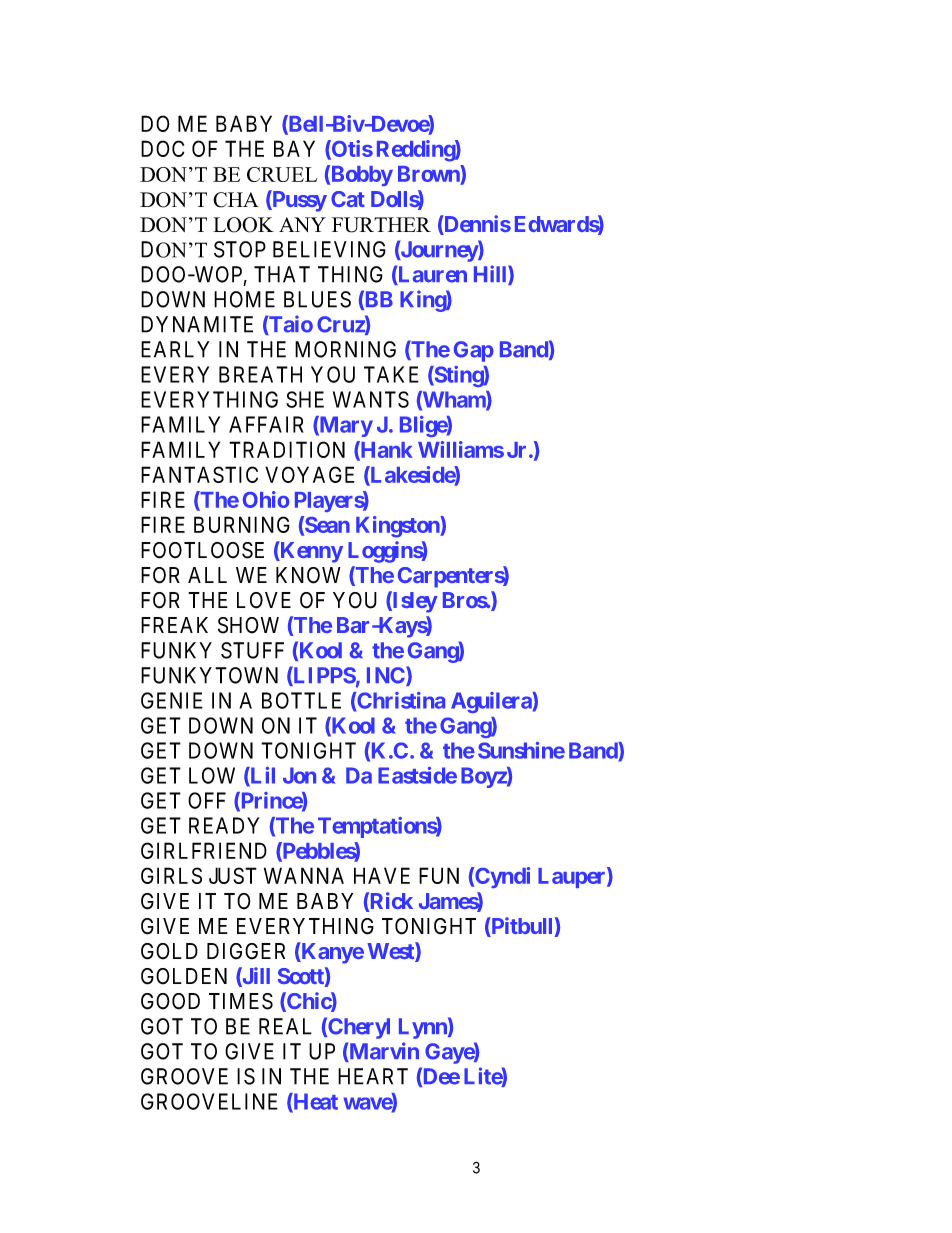 The width and height of the screenshot is (952, 1233). I want to click on Jon, so click(299, 775).
